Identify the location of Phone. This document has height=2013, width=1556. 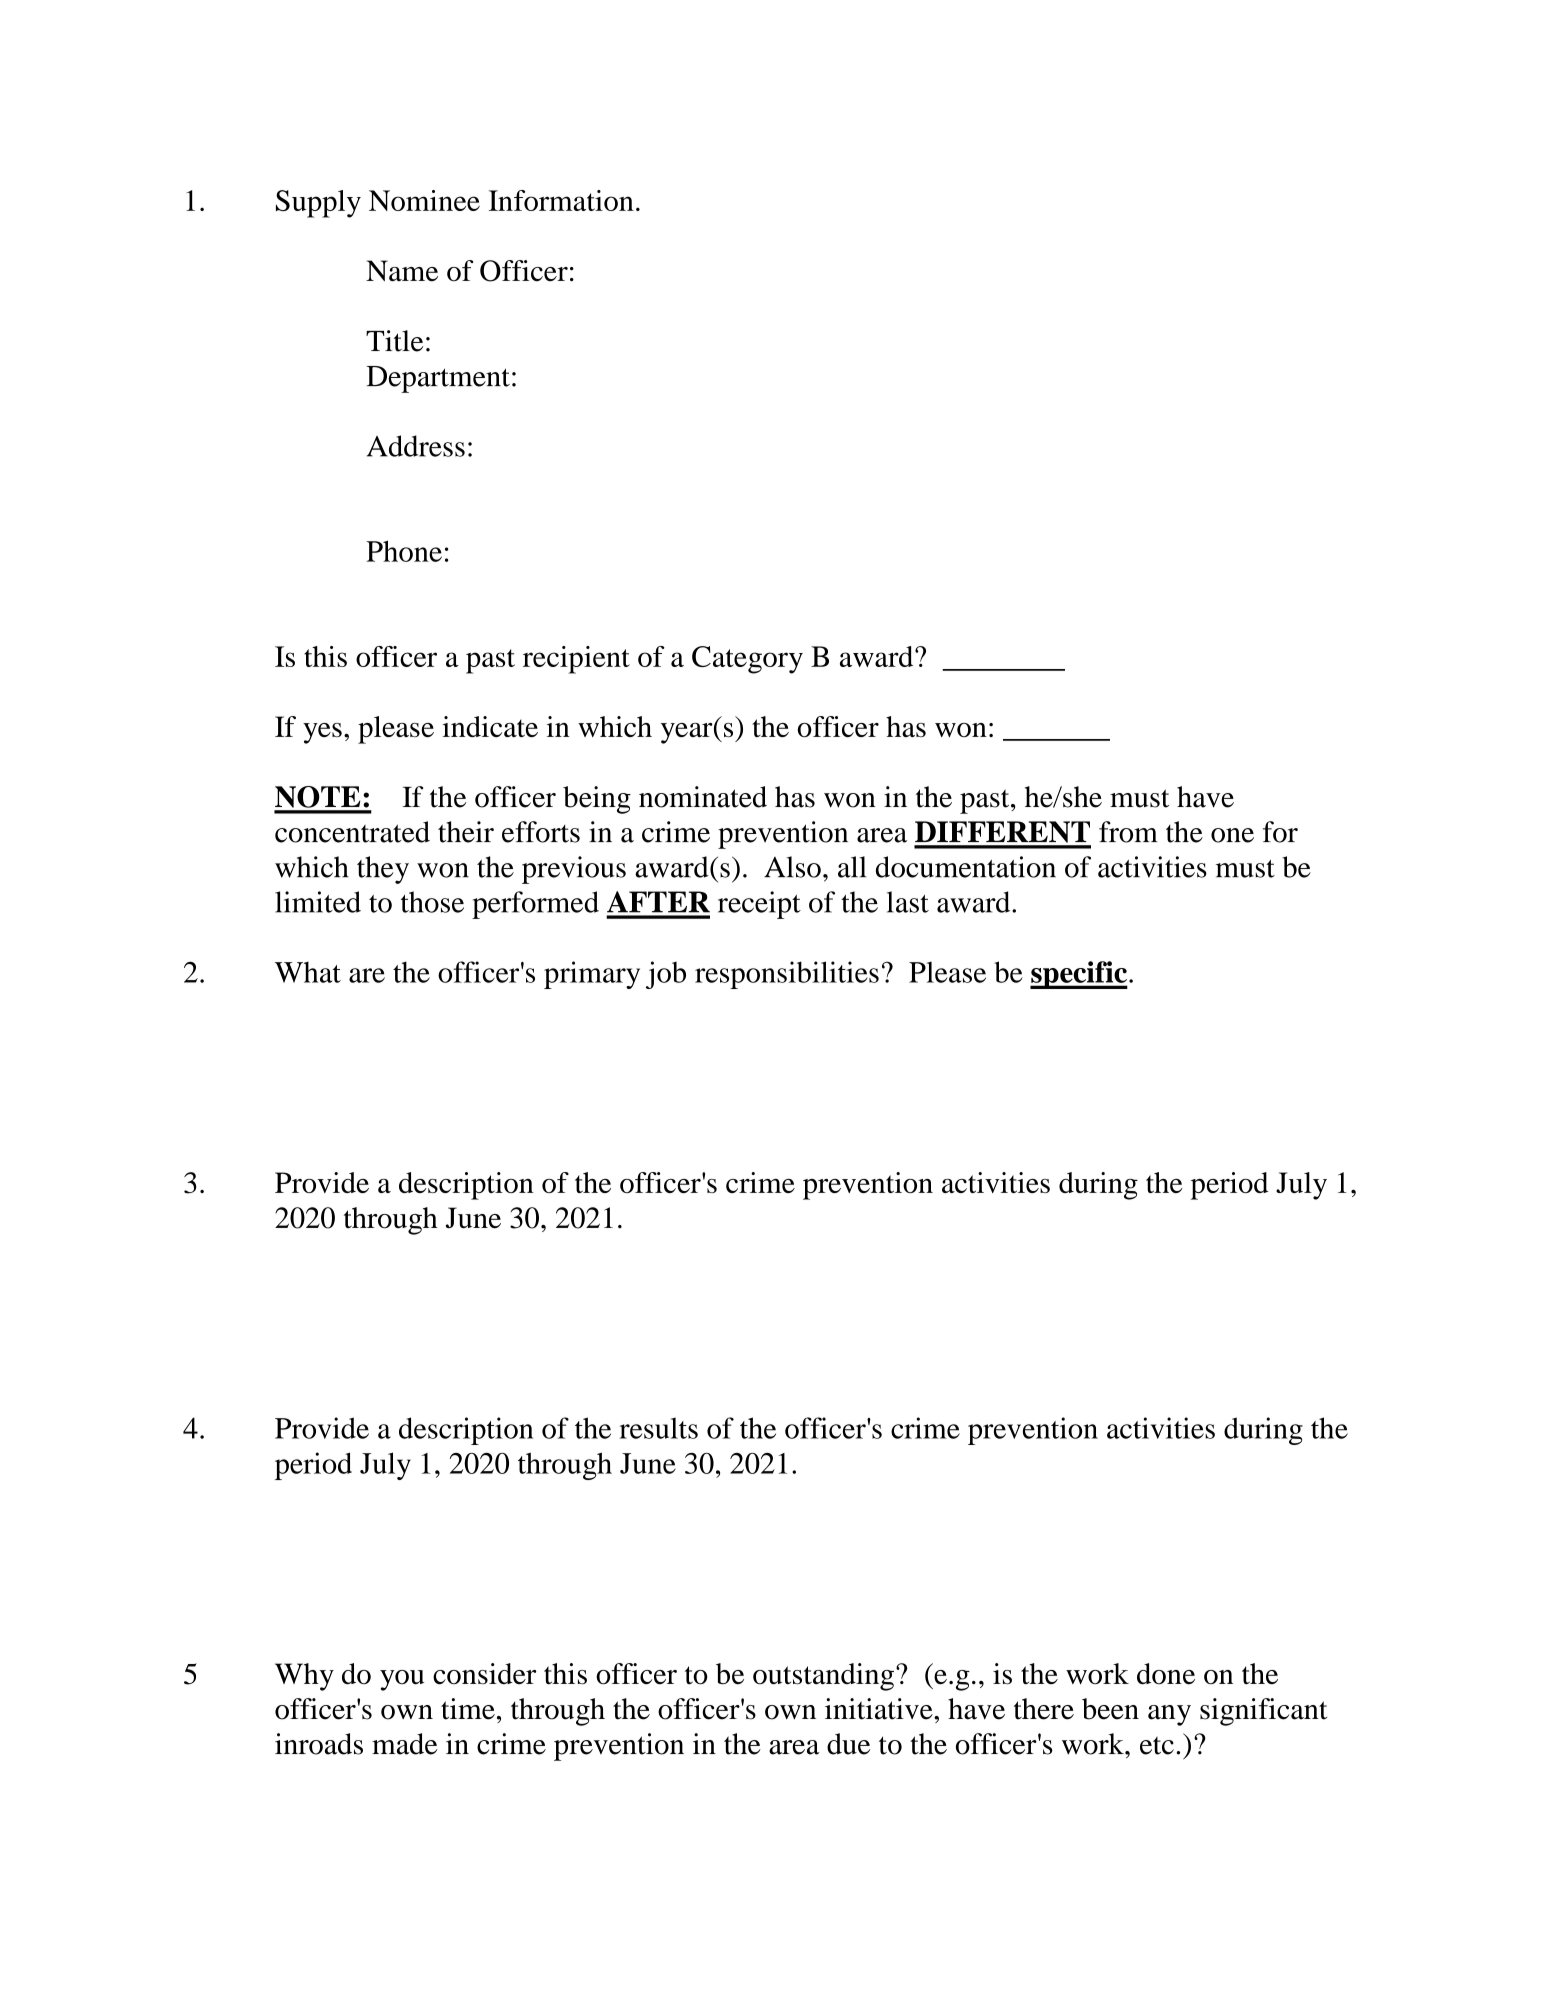
(404, 551).
